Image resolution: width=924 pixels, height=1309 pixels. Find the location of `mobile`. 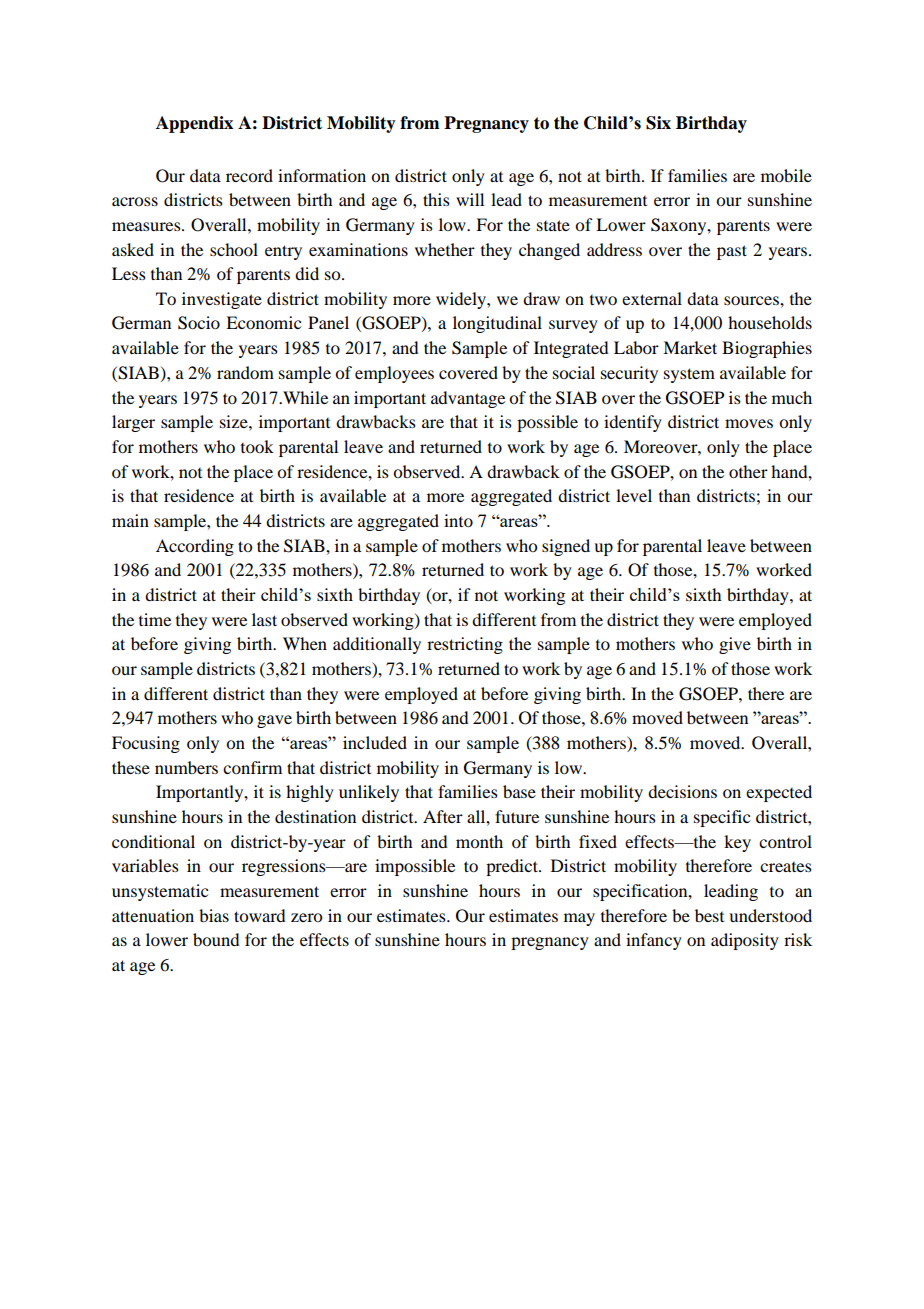

mobile is located at coordinates (786, 175).
